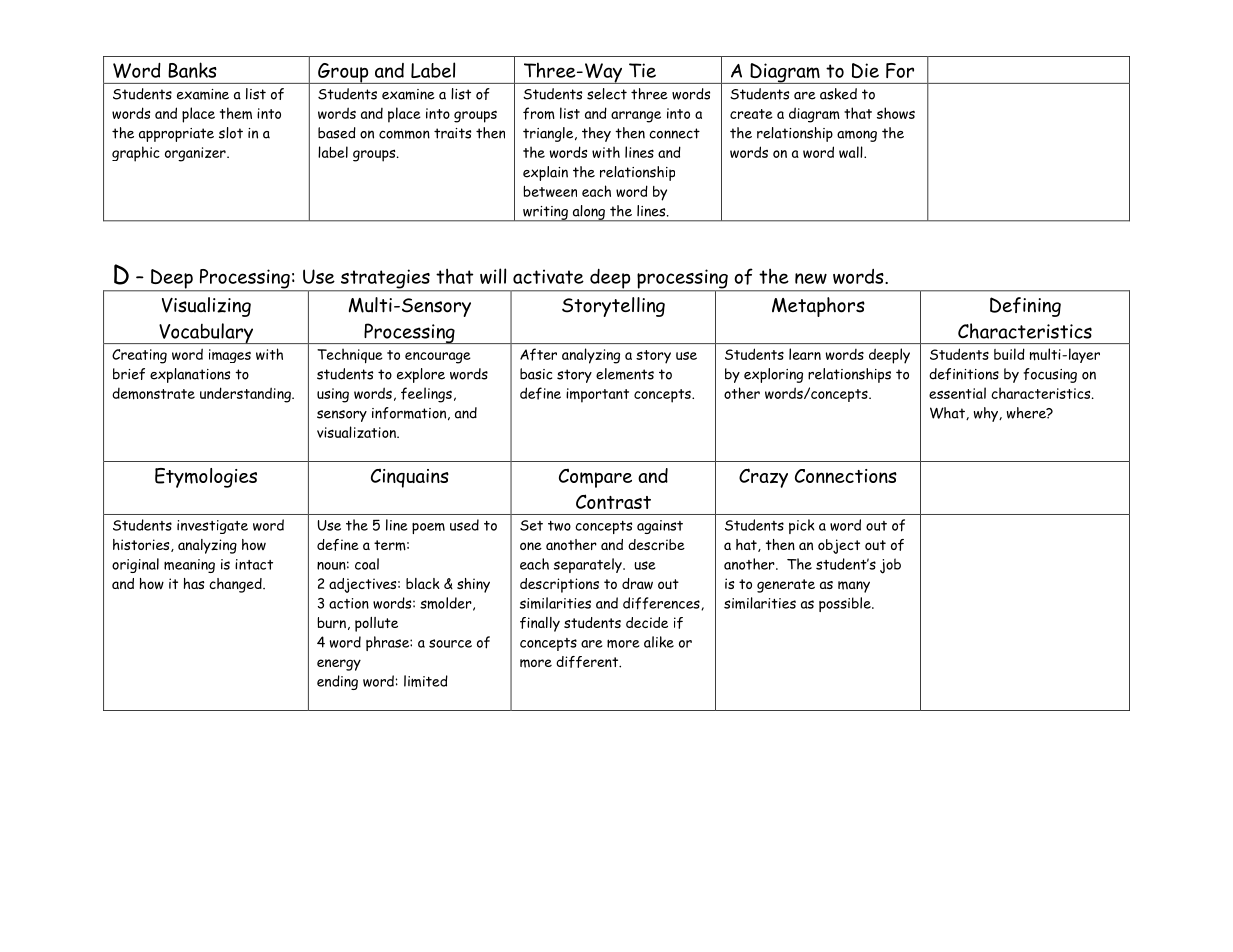  What do you see at coordinates (865, 70) in the image?
I see `Die` at bounding box center [865, 70].
